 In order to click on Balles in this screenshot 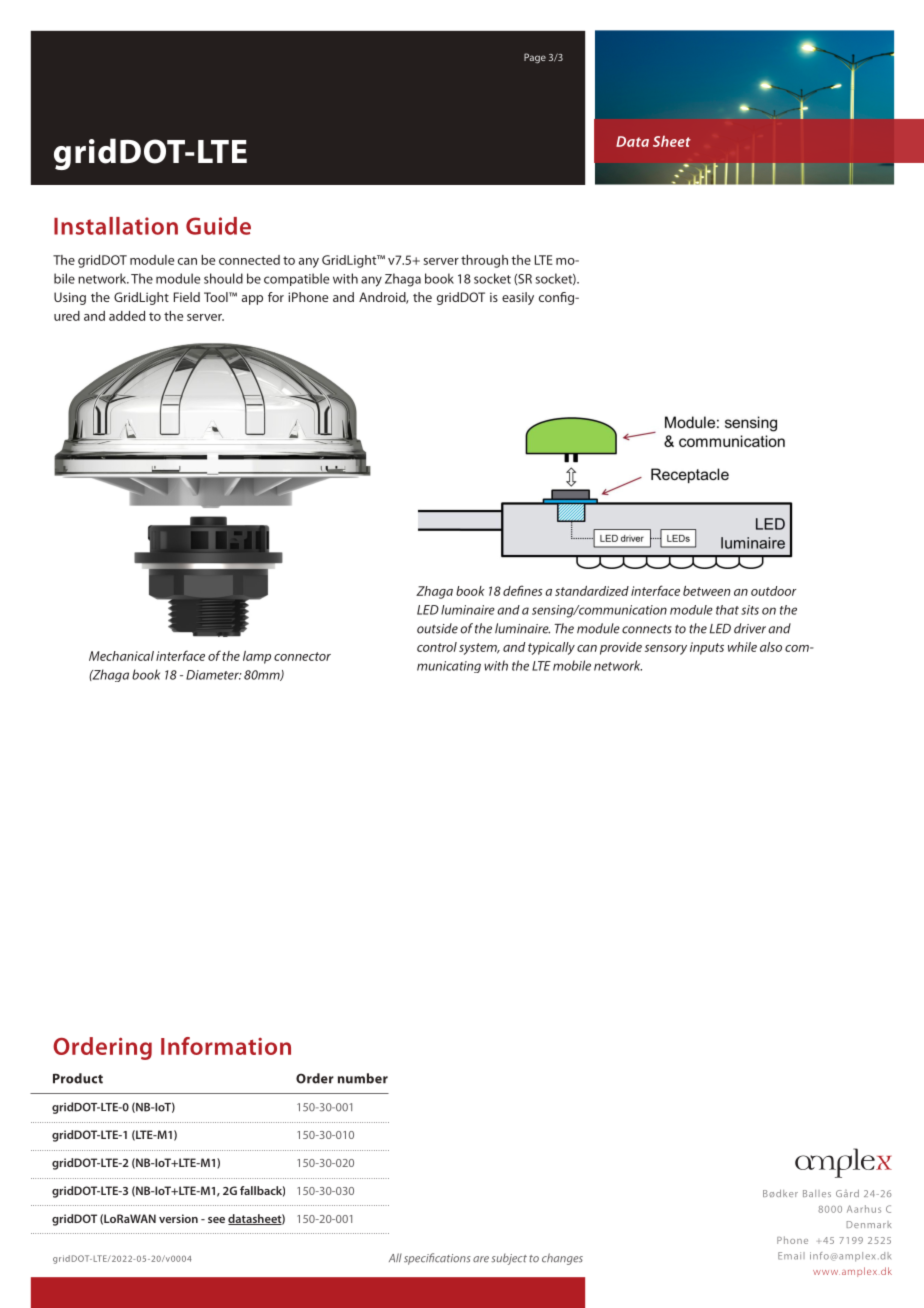, I will do `click(817, 1193)`.
